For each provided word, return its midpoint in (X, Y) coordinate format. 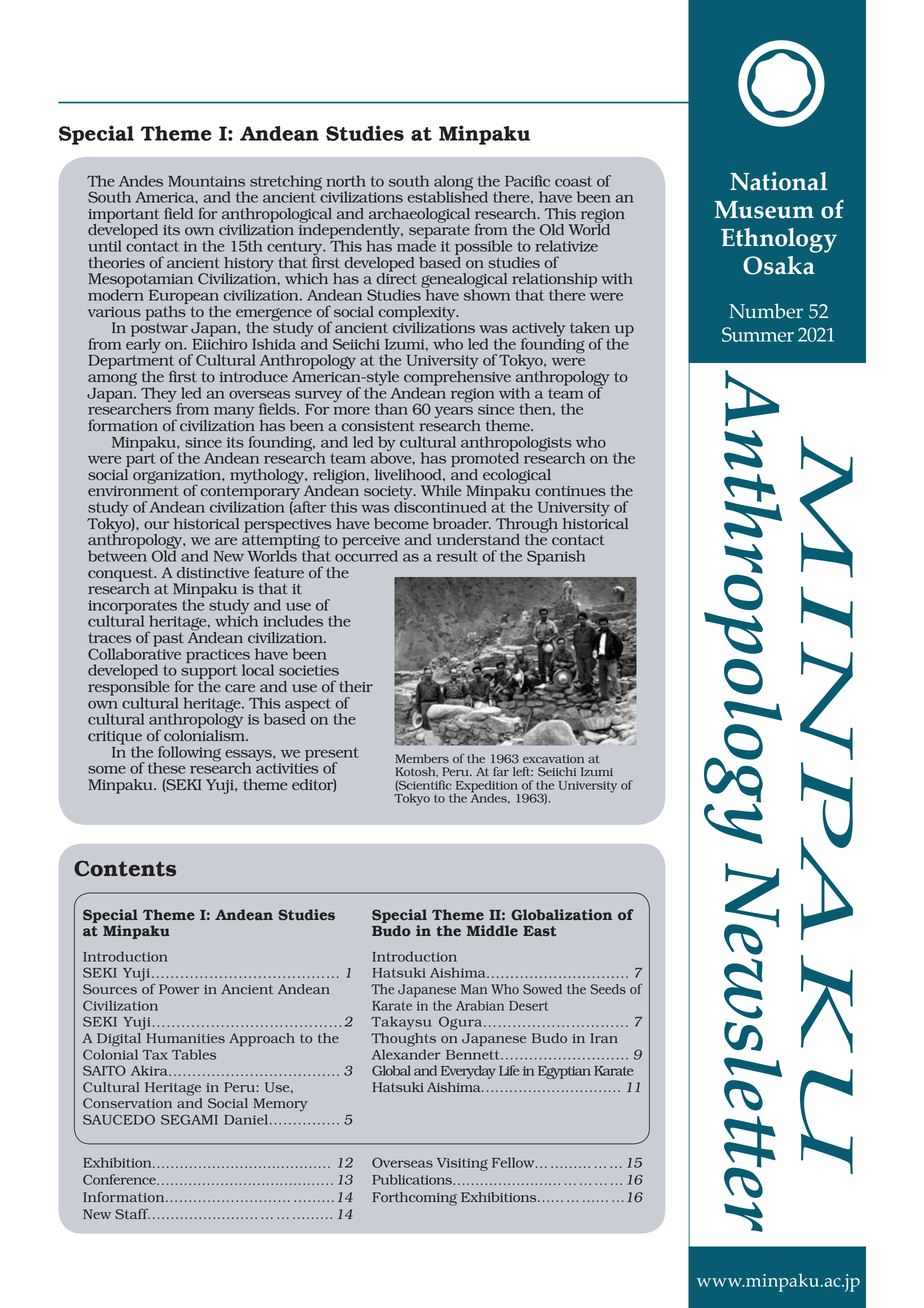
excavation (553, 759)
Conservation (127, 1103)
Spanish (556, 557)
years (454, 414)
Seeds (608, 989)
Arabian (480, 1005)
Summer (758, 334)
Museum (764, 210)
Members (422, 758)
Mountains (206, 181)
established (447, 196)
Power (179, 989)
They (159, 395)
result (457, 556)
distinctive (213, 572)
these (166, 768)
